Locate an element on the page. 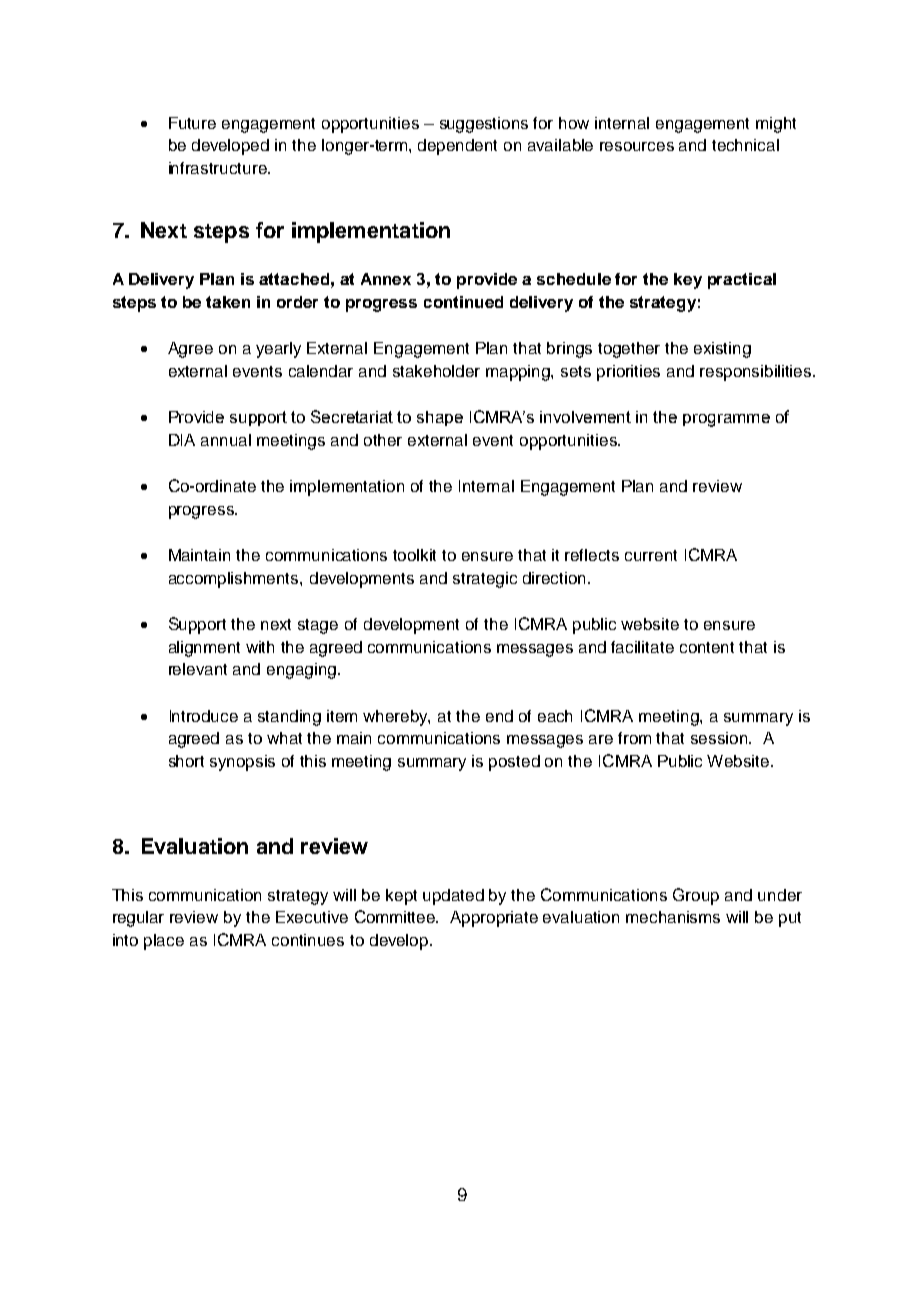 The image size is (924, 1308). place is located at coordinates (164, 942).
